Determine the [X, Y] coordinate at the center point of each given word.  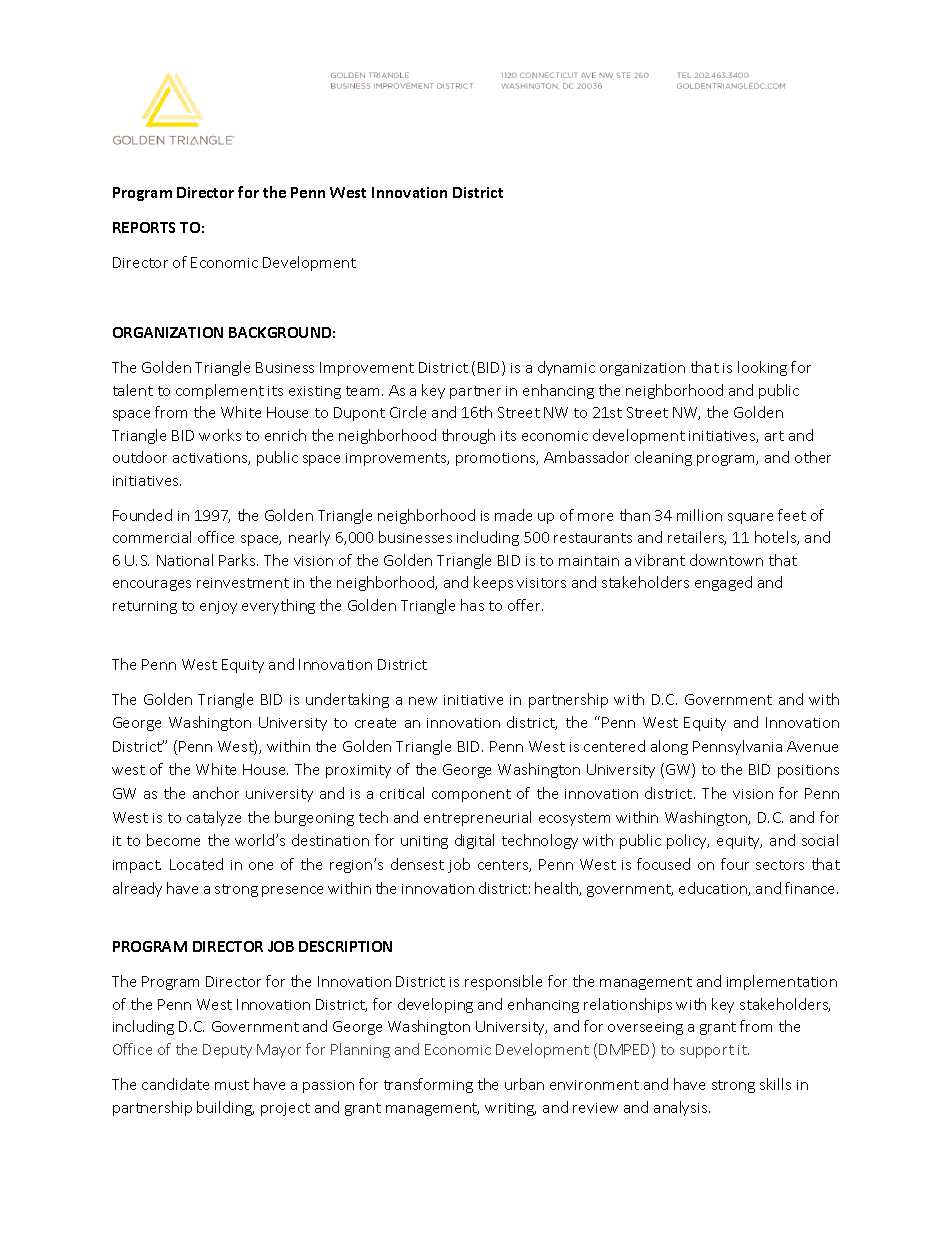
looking [762, 368]
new [423, 701]
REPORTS [144, 227]
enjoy [218, 607]
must [232, 1085]
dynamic [566, 368]
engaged [723, 583]
